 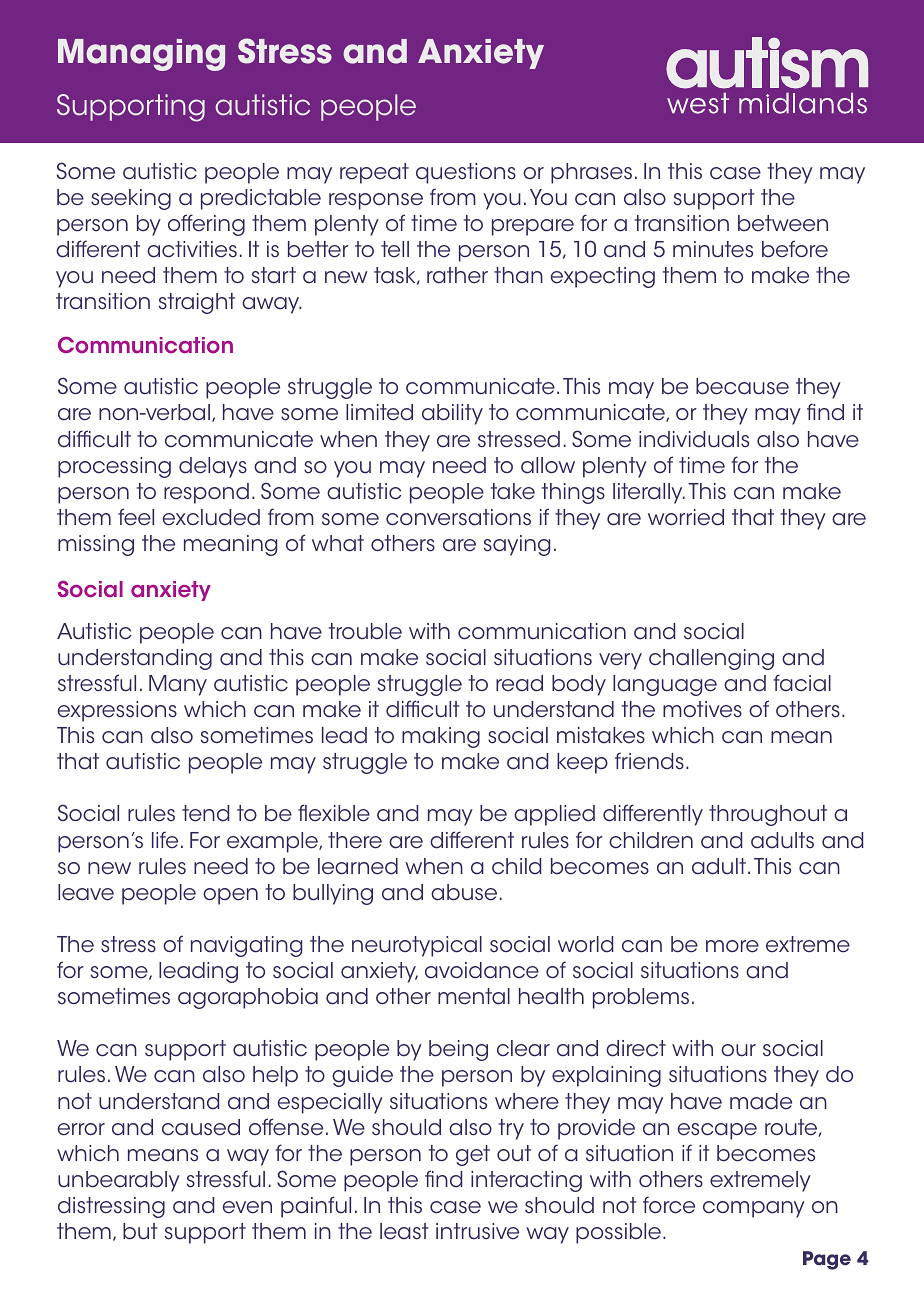 What do you see at coordinates (141, 55) in the screenshot?
I see `Managing` at bounding box center [141, 55].
